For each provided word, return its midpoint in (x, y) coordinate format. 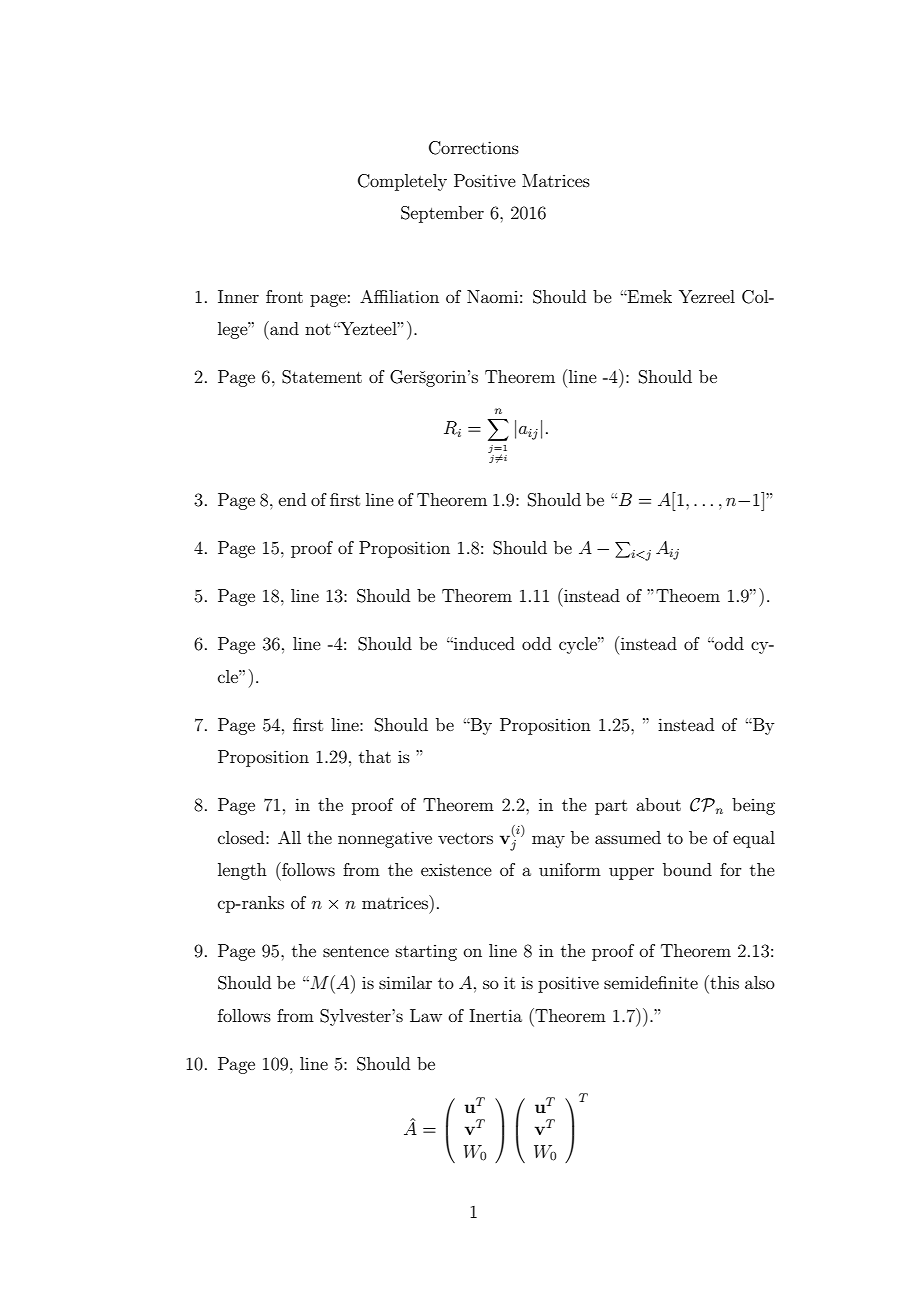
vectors (465, 838)
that (375, 756)
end (292, 499)
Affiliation (399, 296)
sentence (356, 951)
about (658, 804)
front (284, 296)
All (289, 837)
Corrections (474, 148)
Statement (322, 377)
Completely (402, 182)
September (442, 214)
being (753, 806)
